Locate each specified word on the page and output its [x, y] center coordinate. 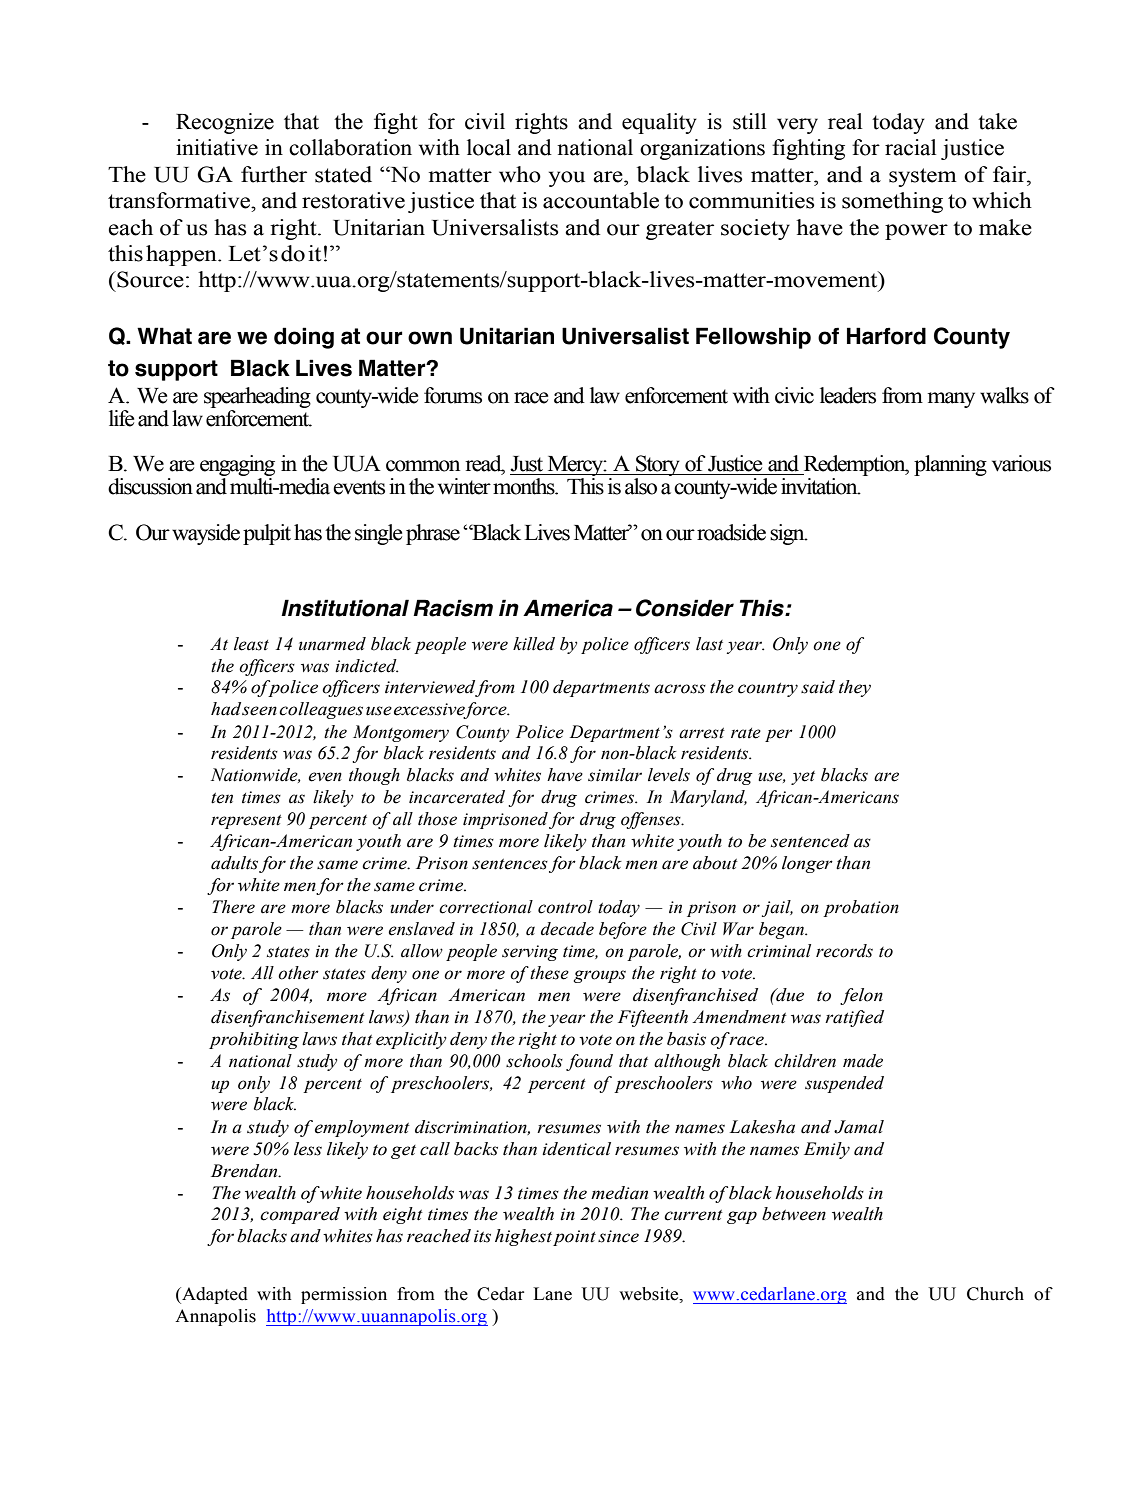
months [525, 486]
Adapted [214, 1295]
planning [950, 465]
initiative [217, 147]
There [233, 907]
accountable [601, 200]
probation [861, 908]
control [565, 907]
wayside [206, 534]
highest [525, 1237]
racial [910, 147]
